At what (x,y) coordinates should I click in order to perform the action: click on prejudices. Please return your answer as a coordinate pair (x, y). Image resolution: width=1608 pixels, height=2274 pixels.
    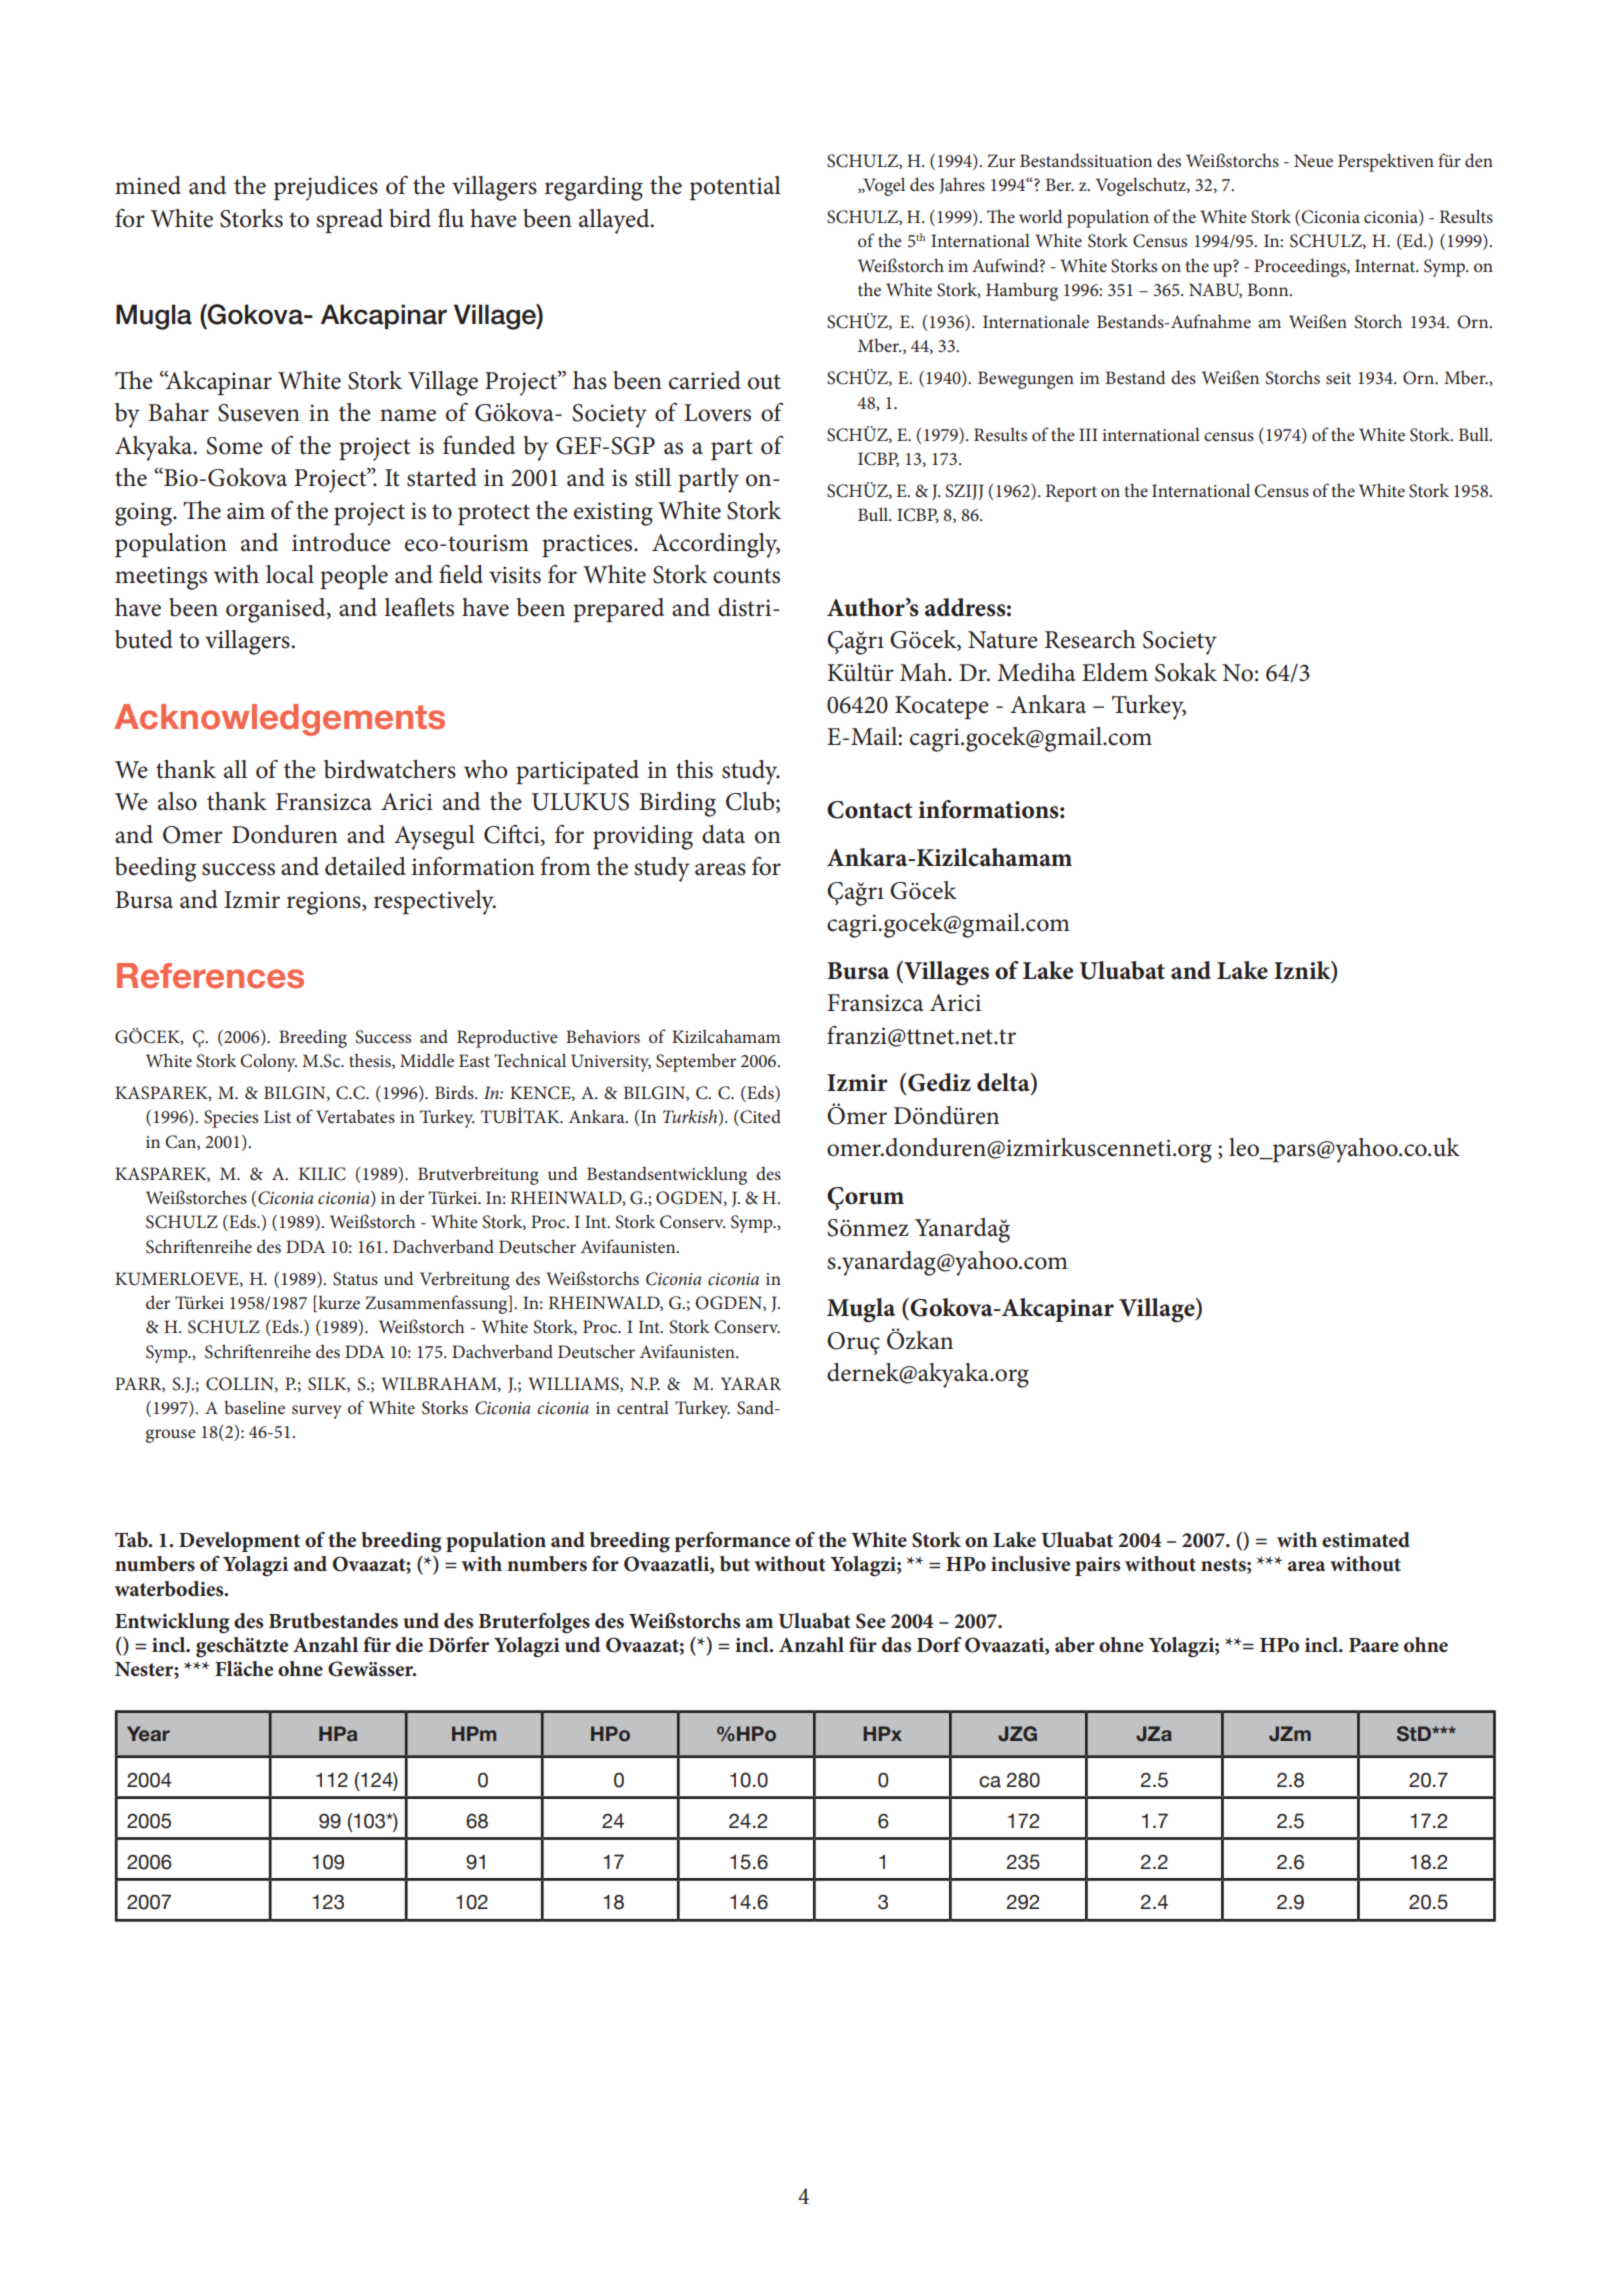
    Looking at the image, I should click on (326, 188).
